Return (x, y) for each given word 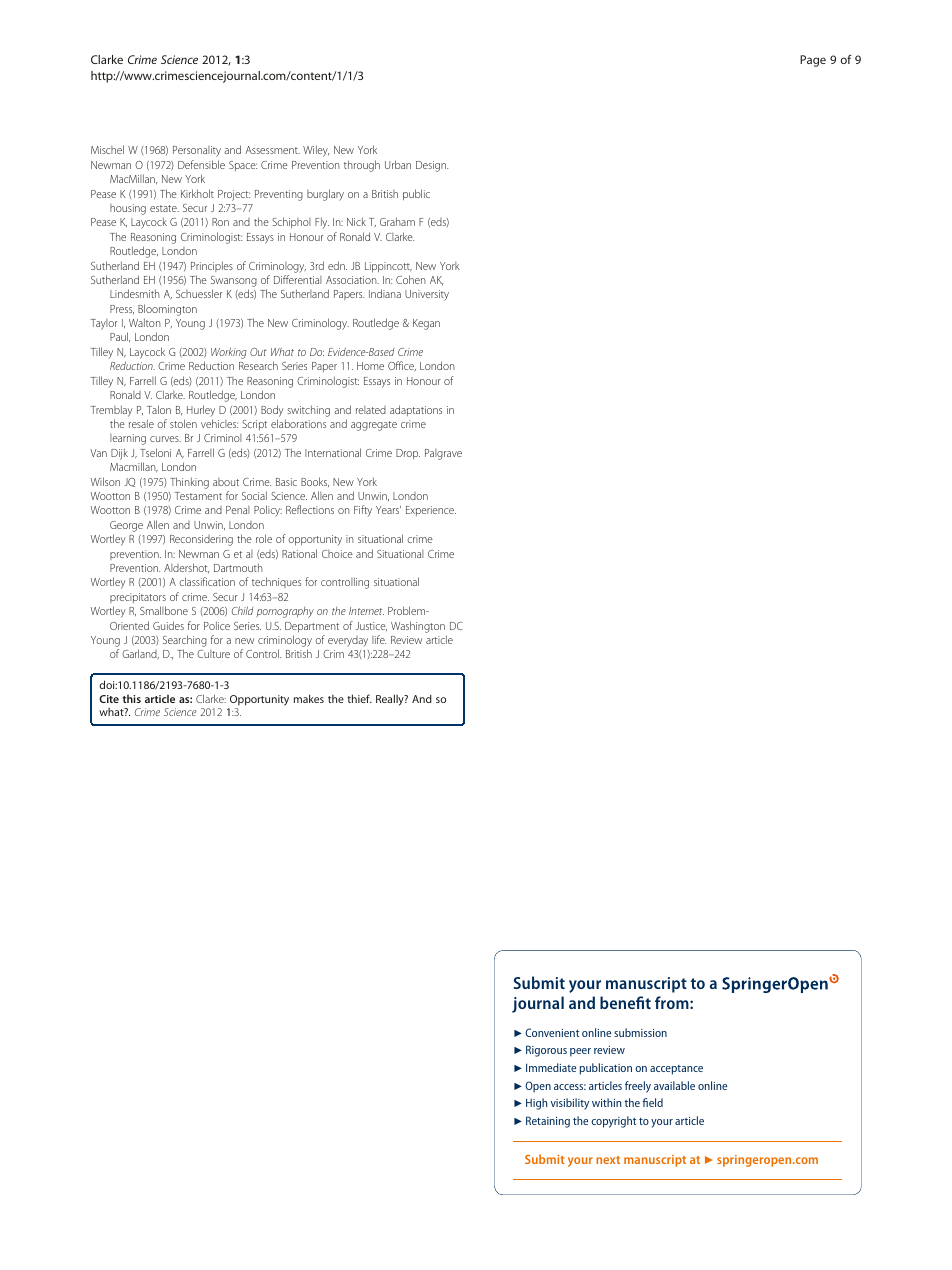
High (536, 1104)
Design (432, 166)
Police (217, 625)
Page (813, 61)
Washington (418, 627)
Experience (431, 511)
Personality (197, 151)
